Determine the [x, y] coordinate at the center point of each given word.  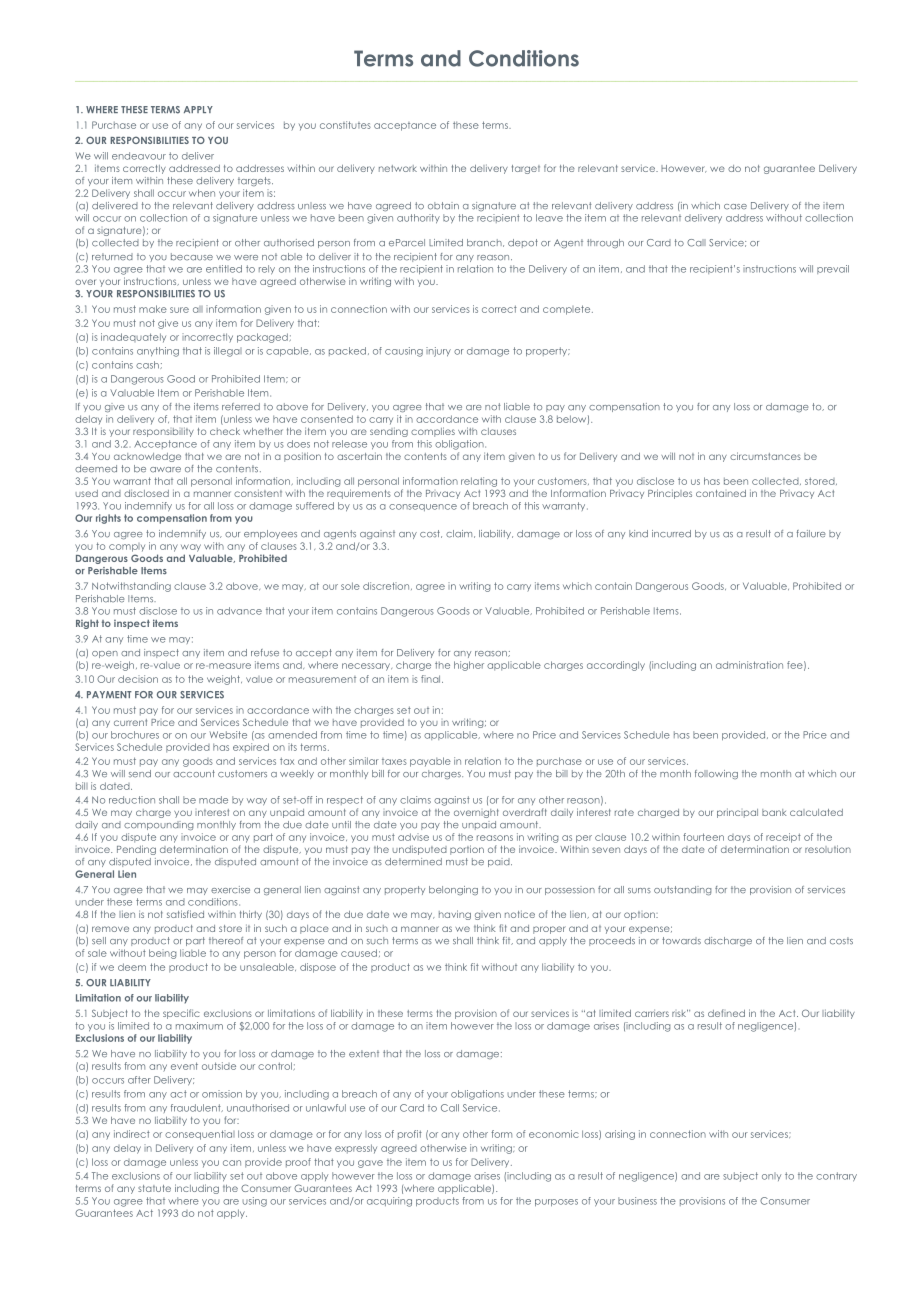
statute [154, 1188]
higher [469, 666]
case [735, 207]
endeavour [139, 156]
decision [138, 679]
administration [749, 665]
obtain [443, 206]
